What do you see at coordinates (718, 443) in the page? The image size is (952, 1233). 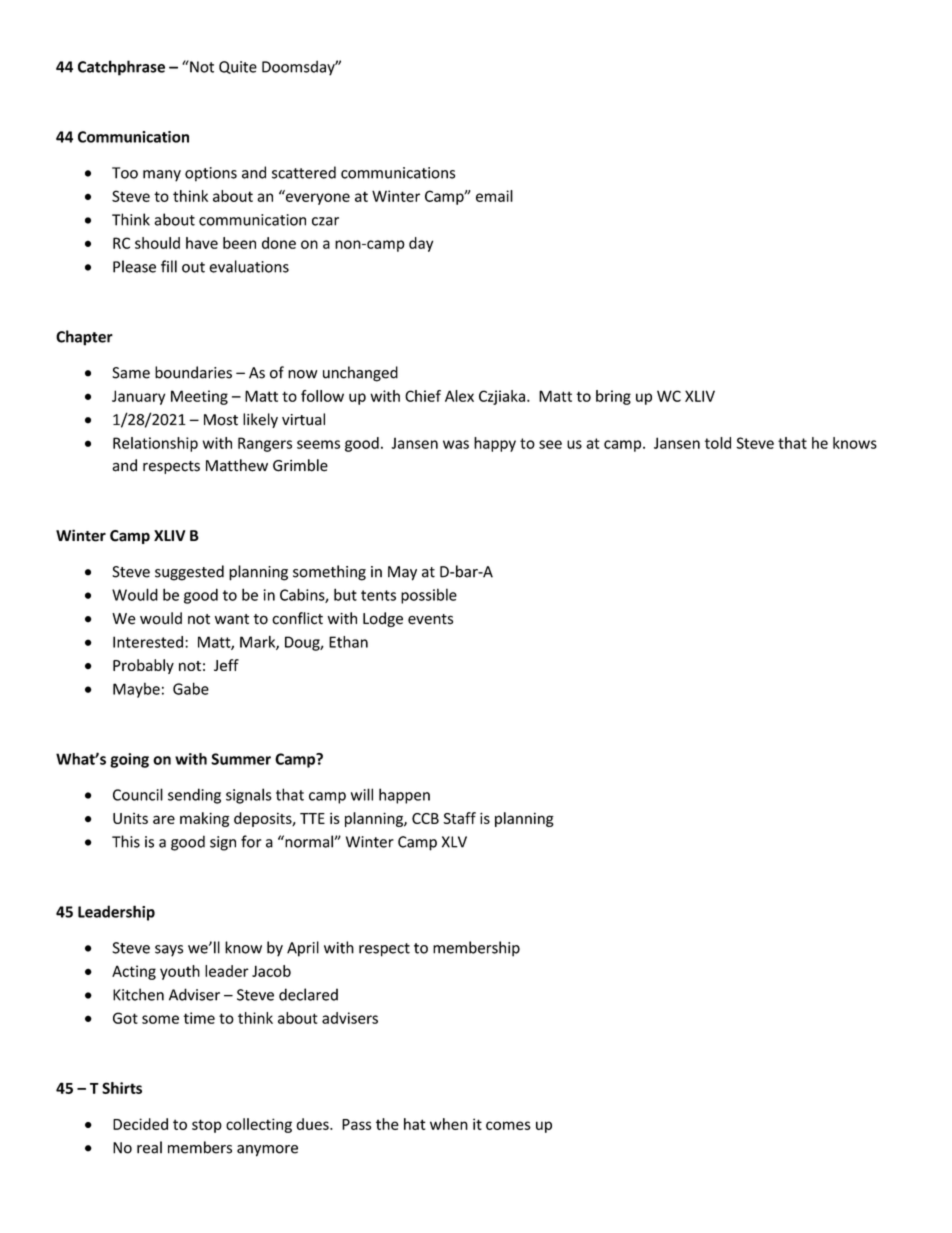 I see `told` at bounding box center [718, 443].
